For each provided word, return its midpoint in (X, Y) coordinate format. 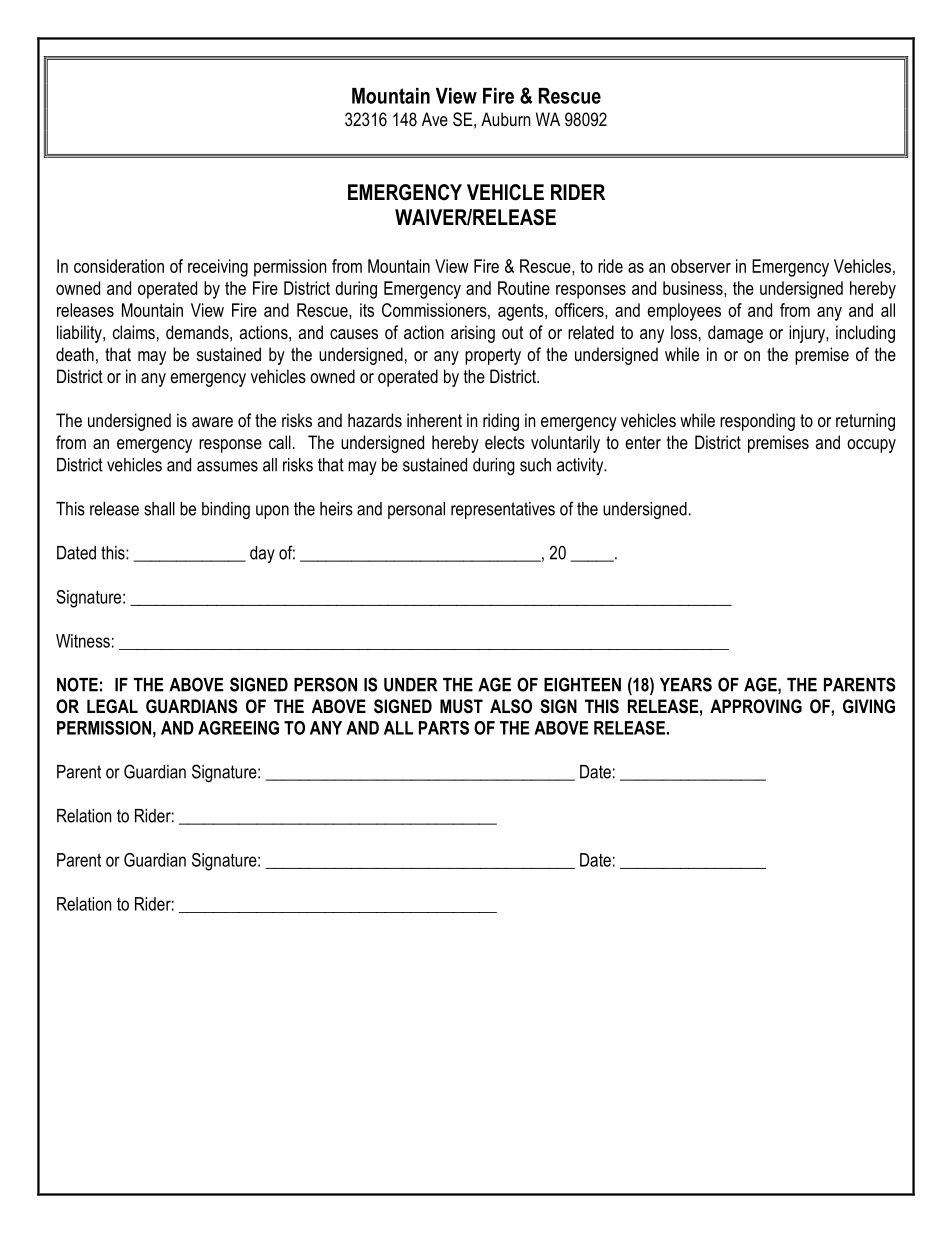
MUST (461, 706)
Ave (435, 119)
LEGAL (112, 706)
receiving (218, 268)
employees (684, 312)
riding (501, 422)
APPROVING (756, 706)
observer (701, 266)
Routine (524, 288)
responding (757, 422)
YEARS (686, 684)
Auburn (505, 119)
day (262, 554)
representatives (503, 510)
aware (212, 422)
